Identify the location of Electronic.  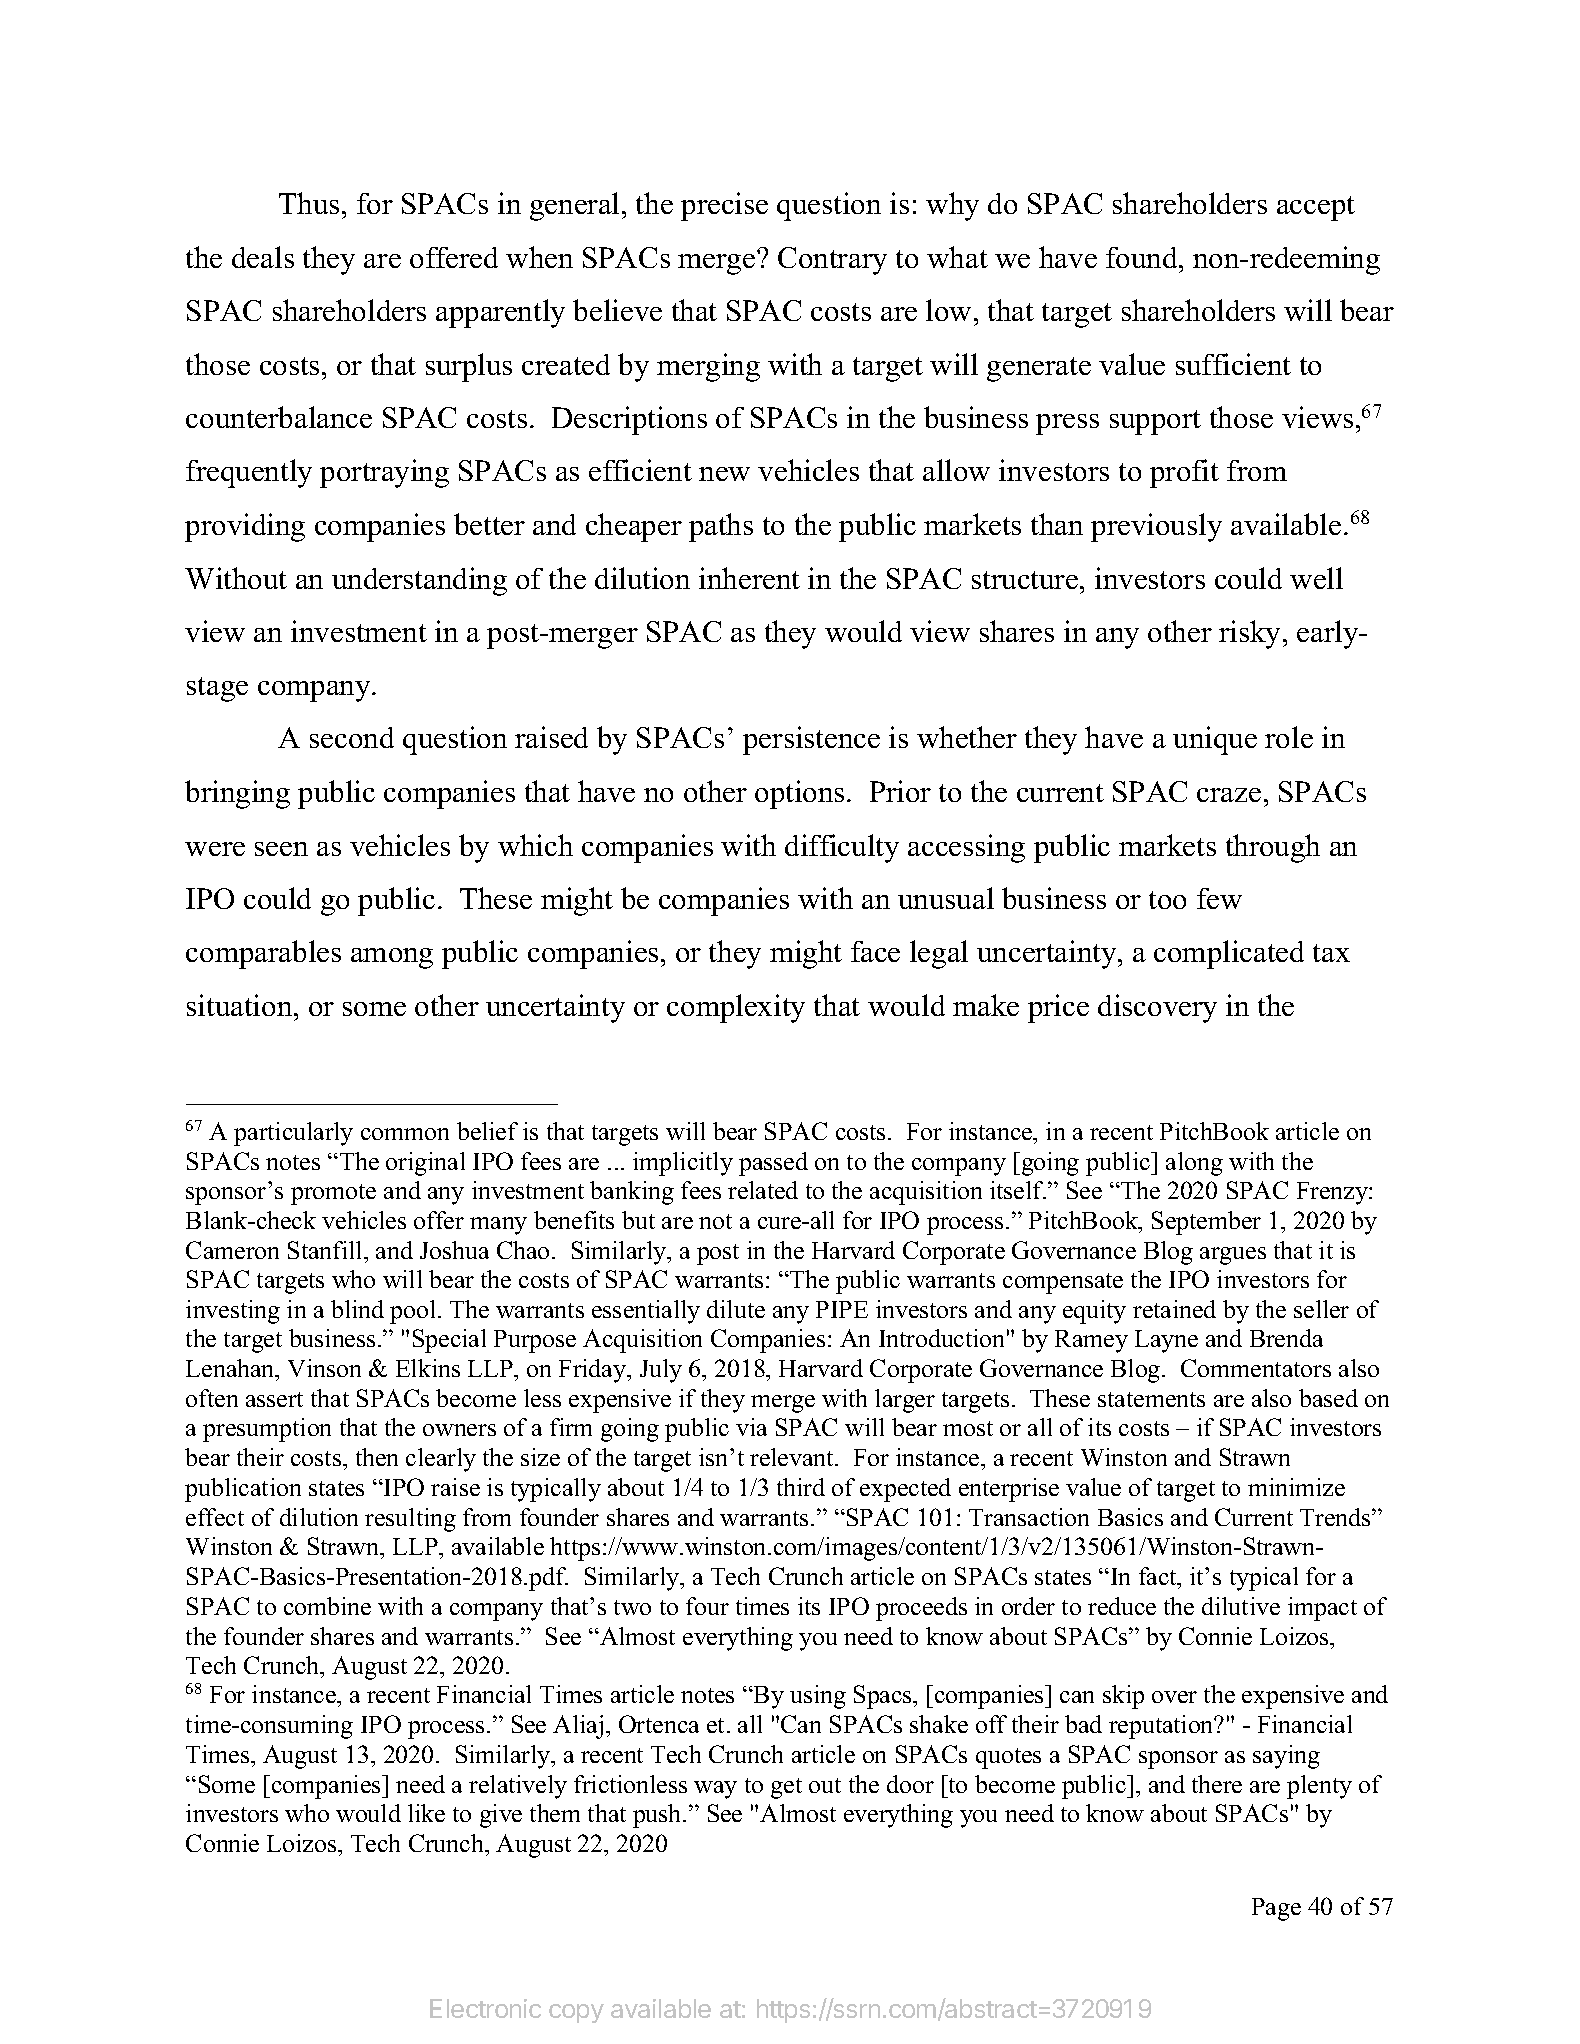
(485, 2008).
